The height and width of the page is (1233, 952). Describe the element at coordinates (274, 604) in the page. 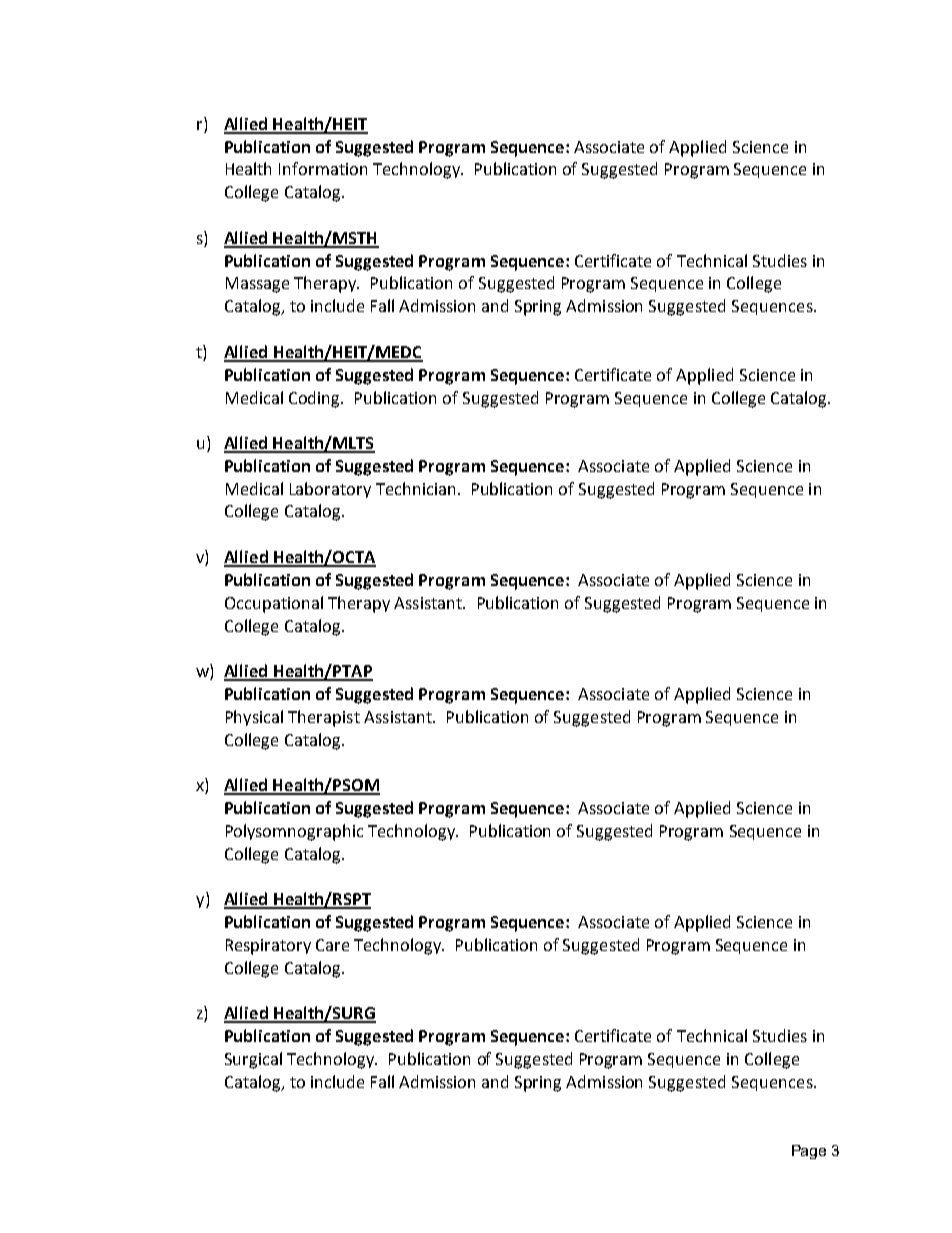

I see `Occupational` at that location.
